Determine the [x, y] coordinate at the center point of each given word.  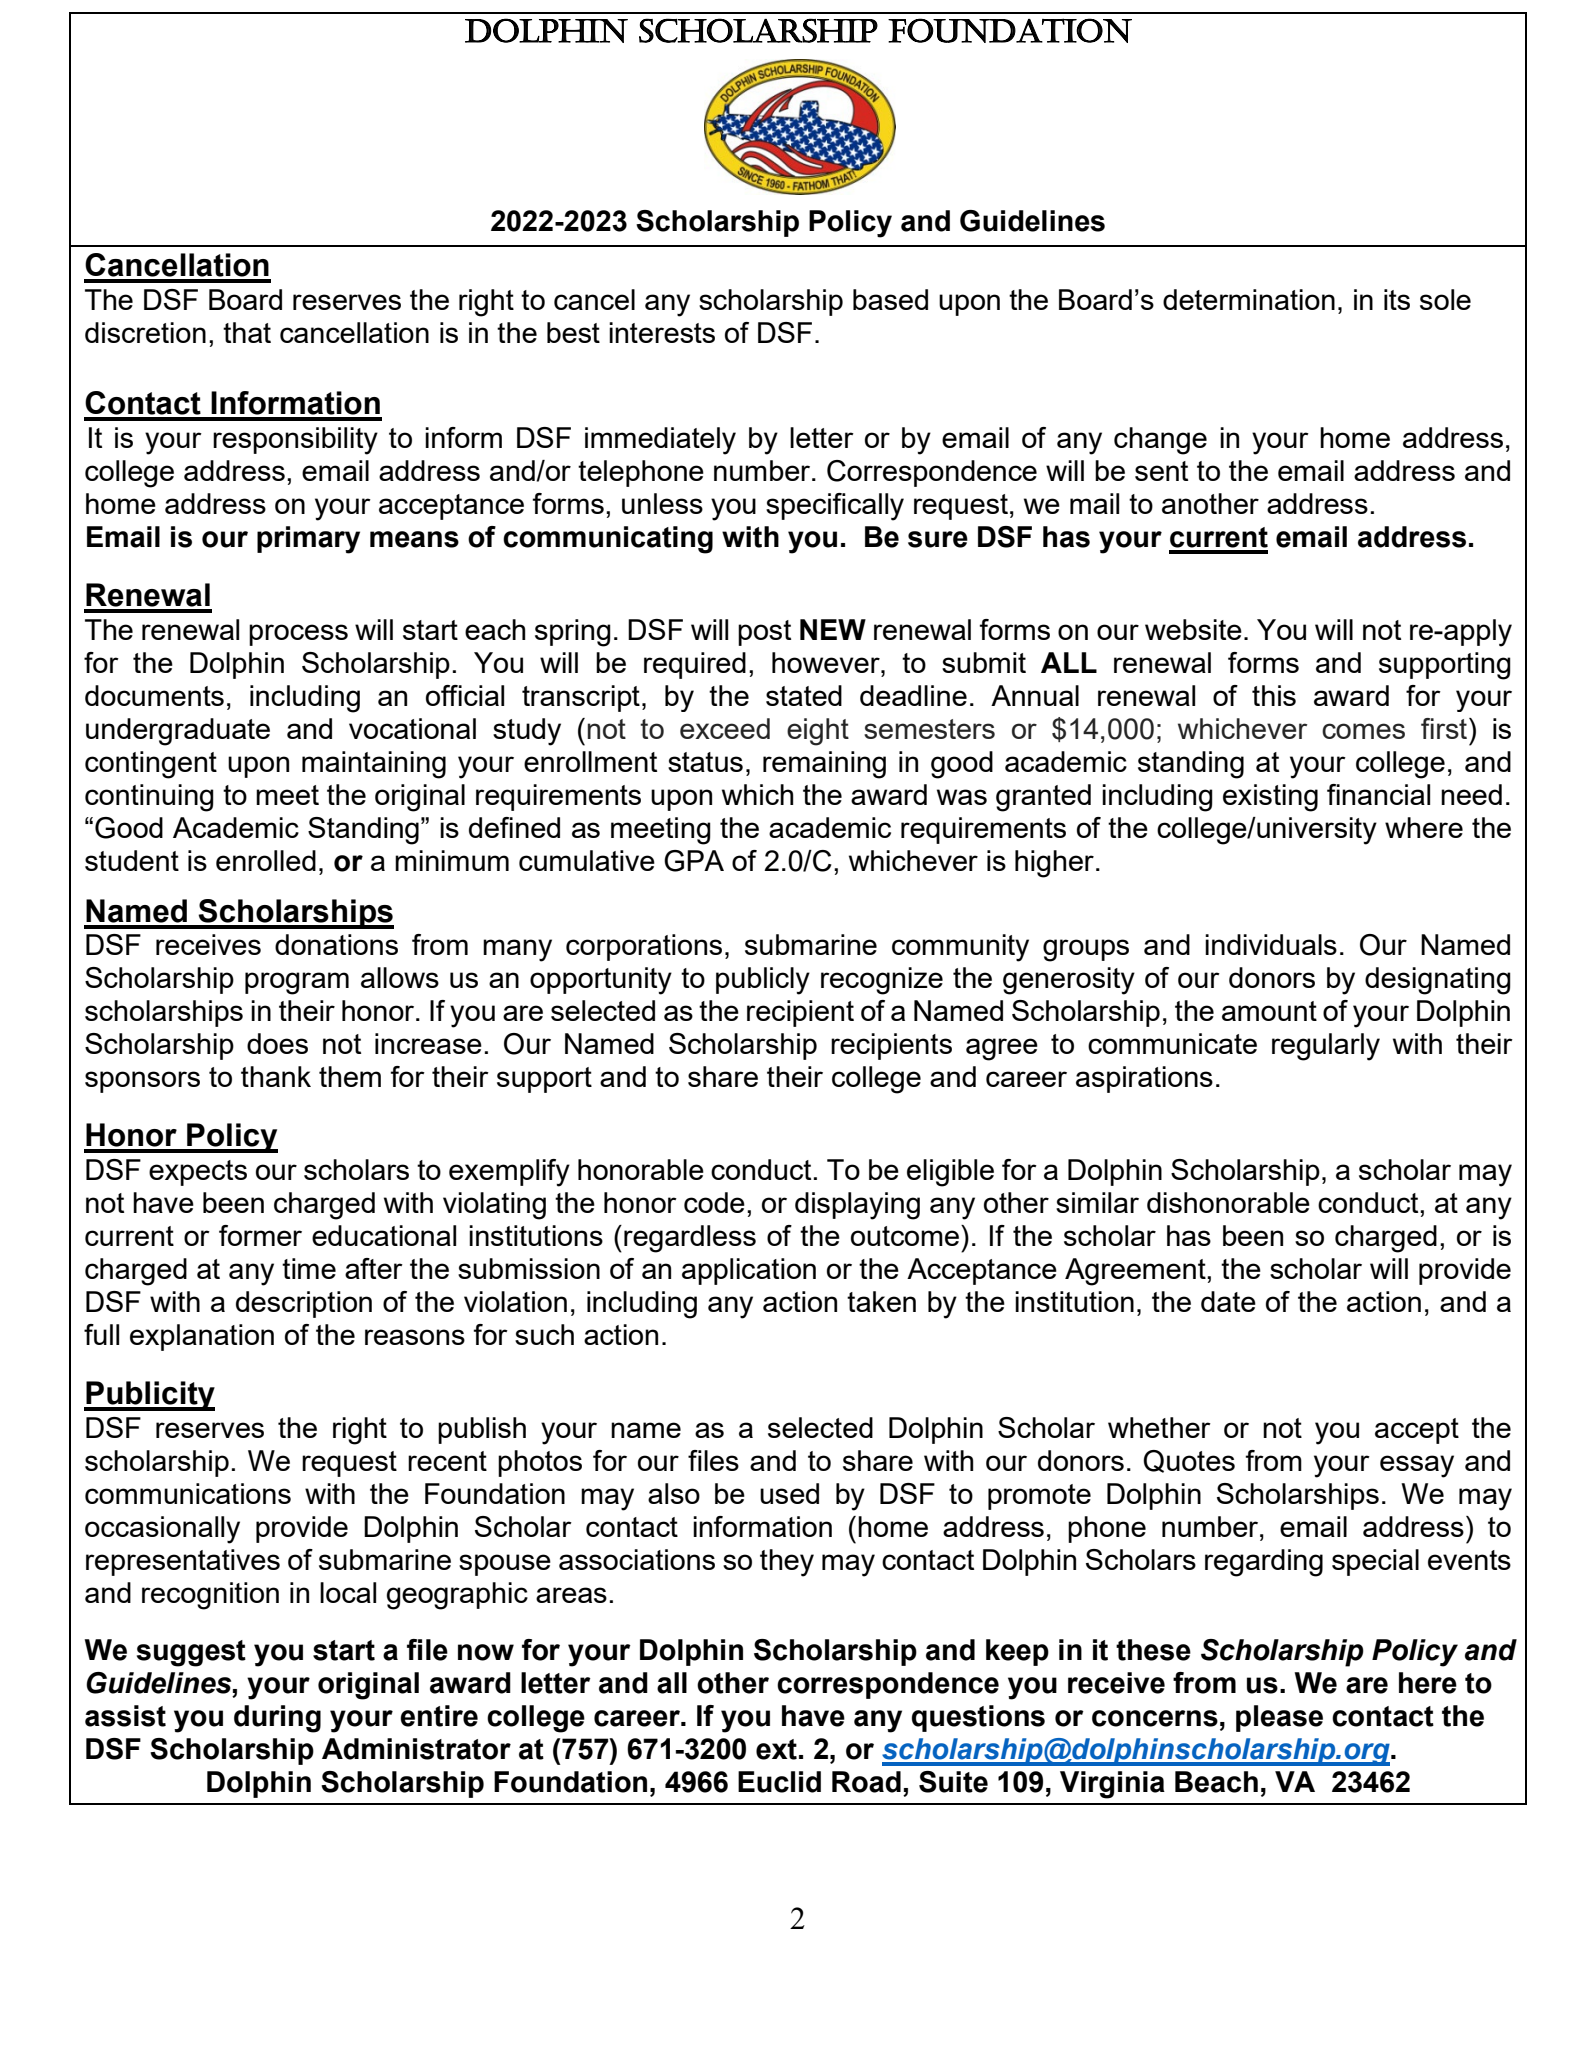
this [1274, 695]
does [277, 1043]
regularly [1326, 1047]
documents [154, 695]
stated [804, 695]
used [789, 1493]
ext [776, 1749]
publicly [763, 981]
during [277, 1719]
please [1279, 1718]
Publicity [149, 1396]
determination [1249, 299]
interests [662, 332]
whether [1159, 1427]
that [247, 332]
